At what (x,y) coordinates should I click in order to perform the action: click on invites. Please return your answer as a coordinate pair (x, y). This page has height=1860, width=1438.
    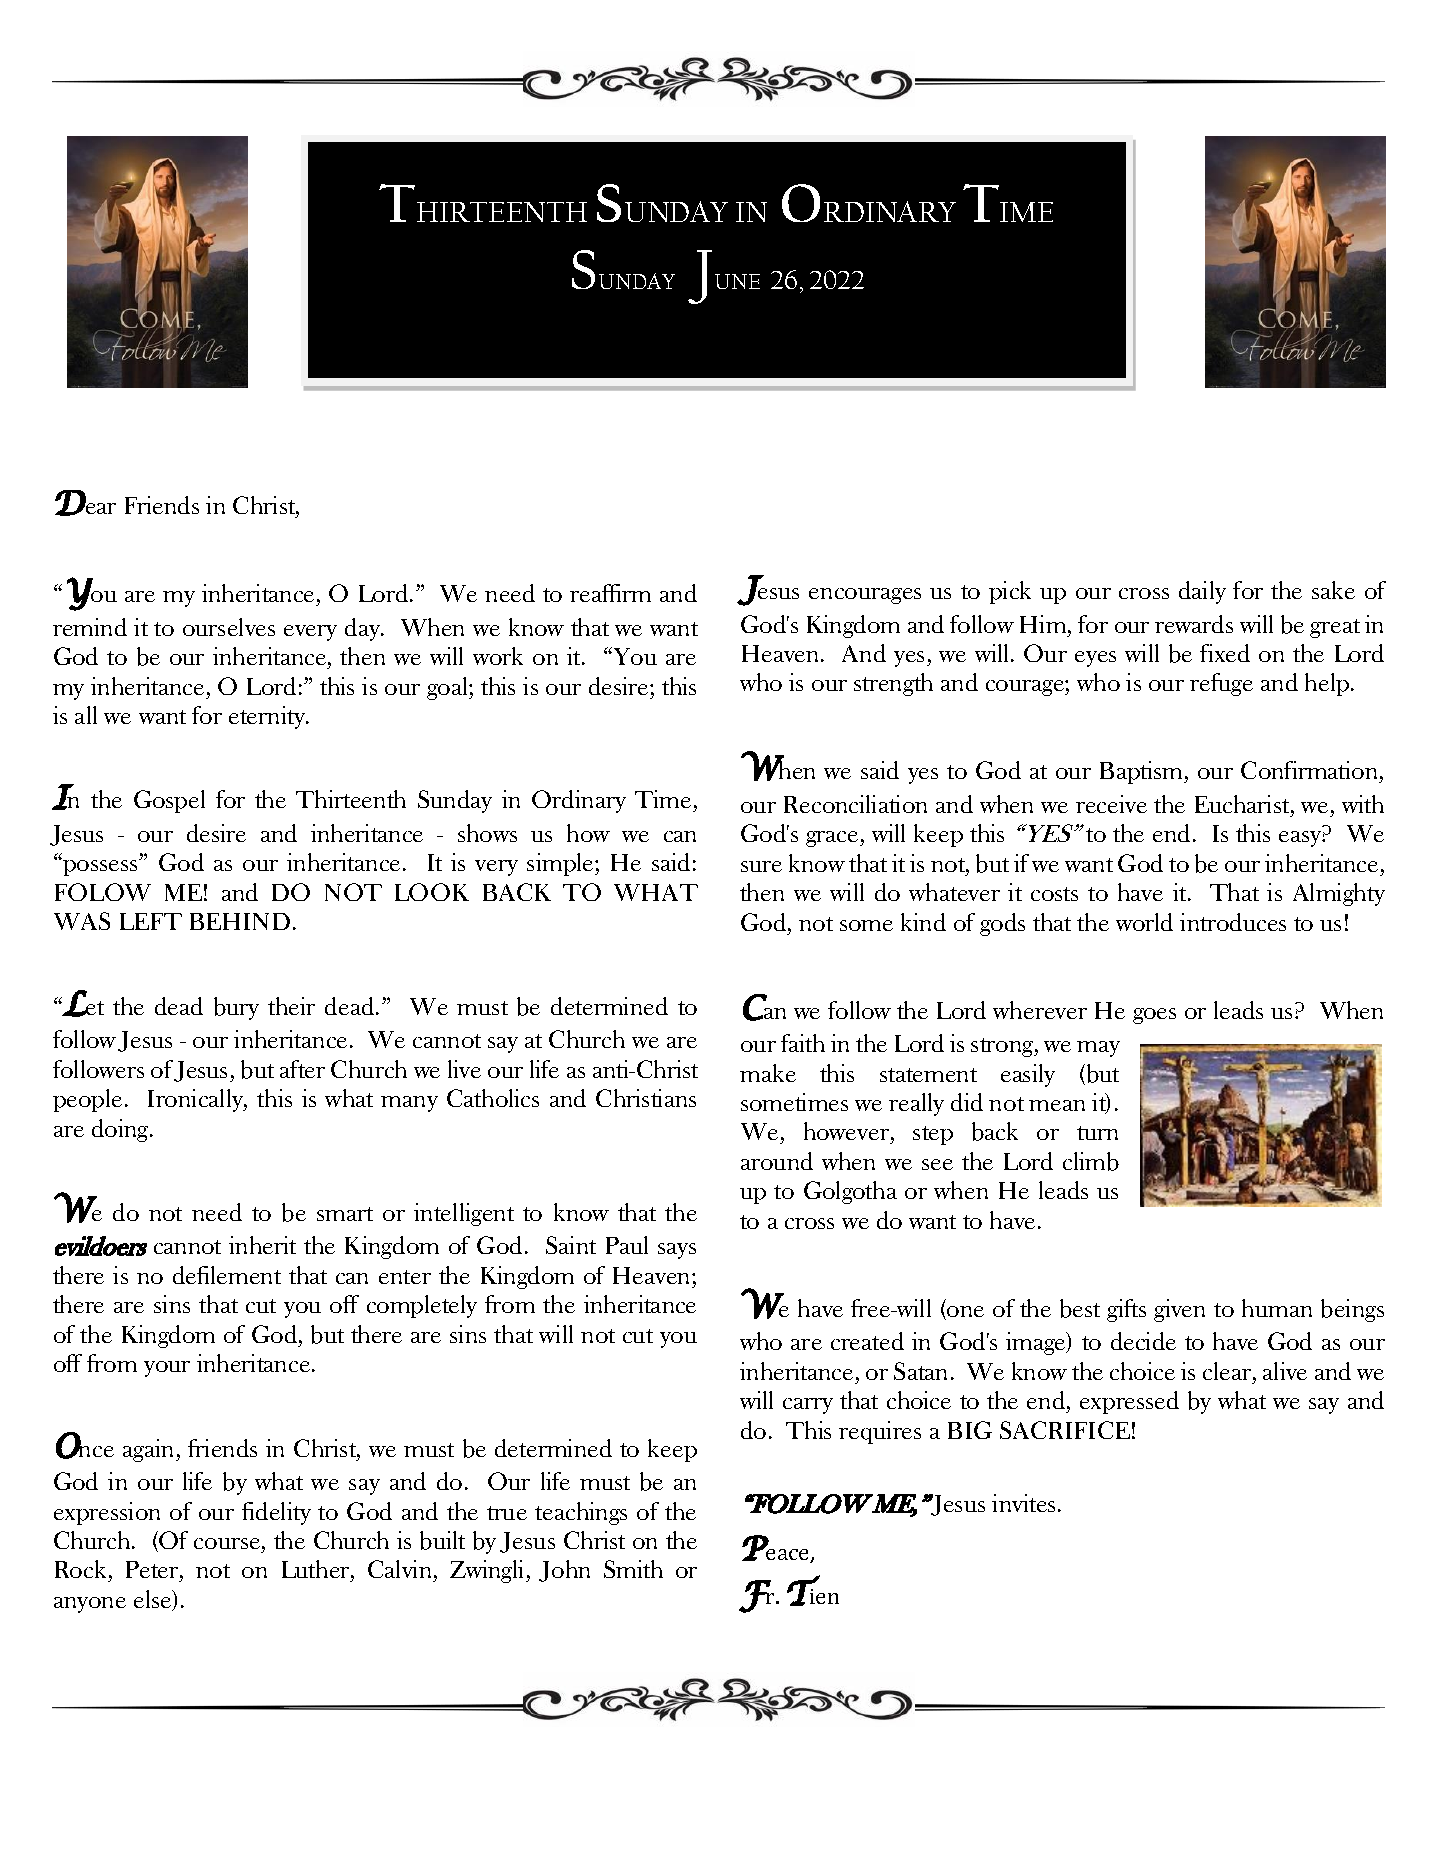
    Looking at the image, I should click on (1023, 1503).
